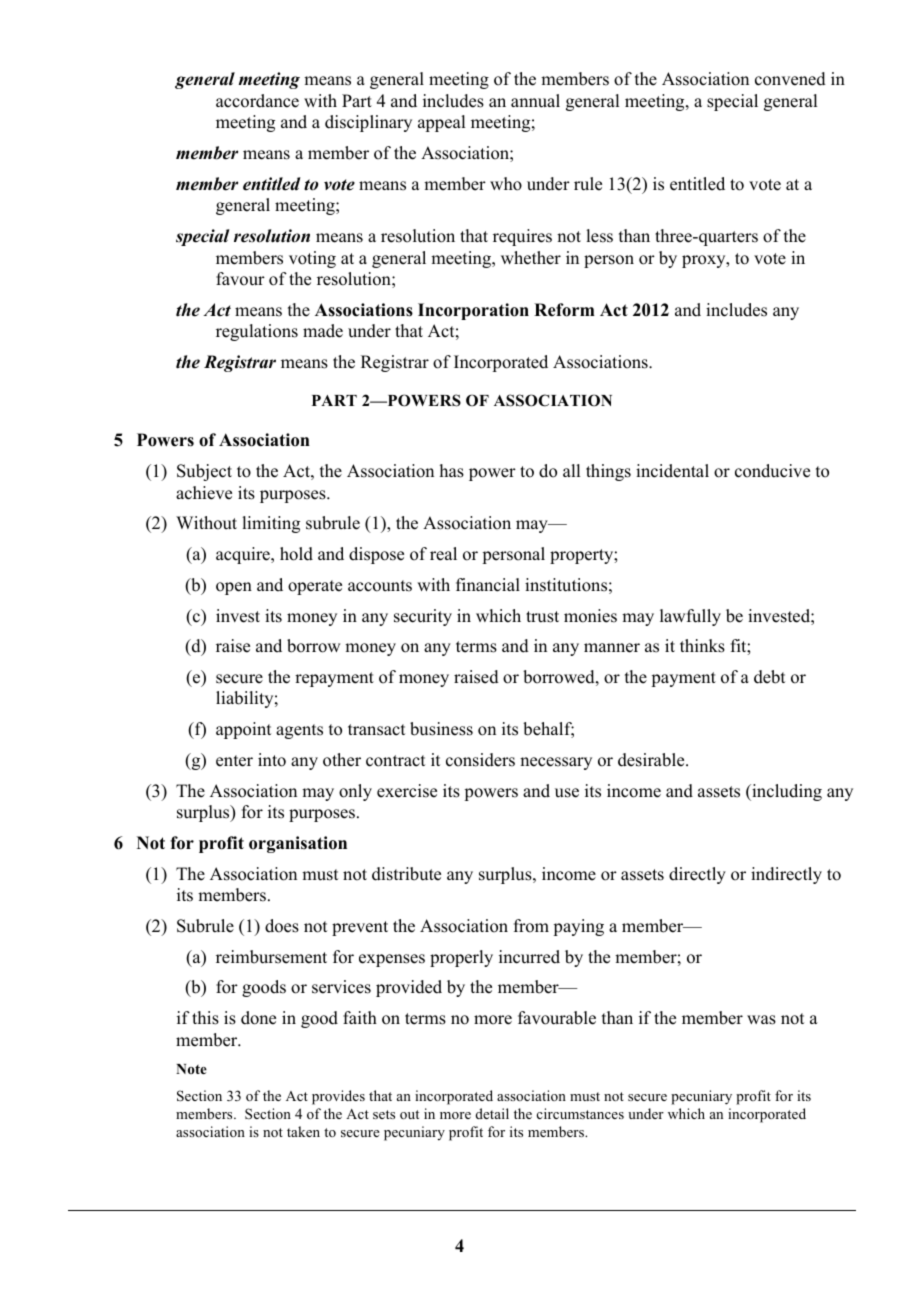 This document has width=924, height=1308. I want to click on convened, so click(790, 79).
